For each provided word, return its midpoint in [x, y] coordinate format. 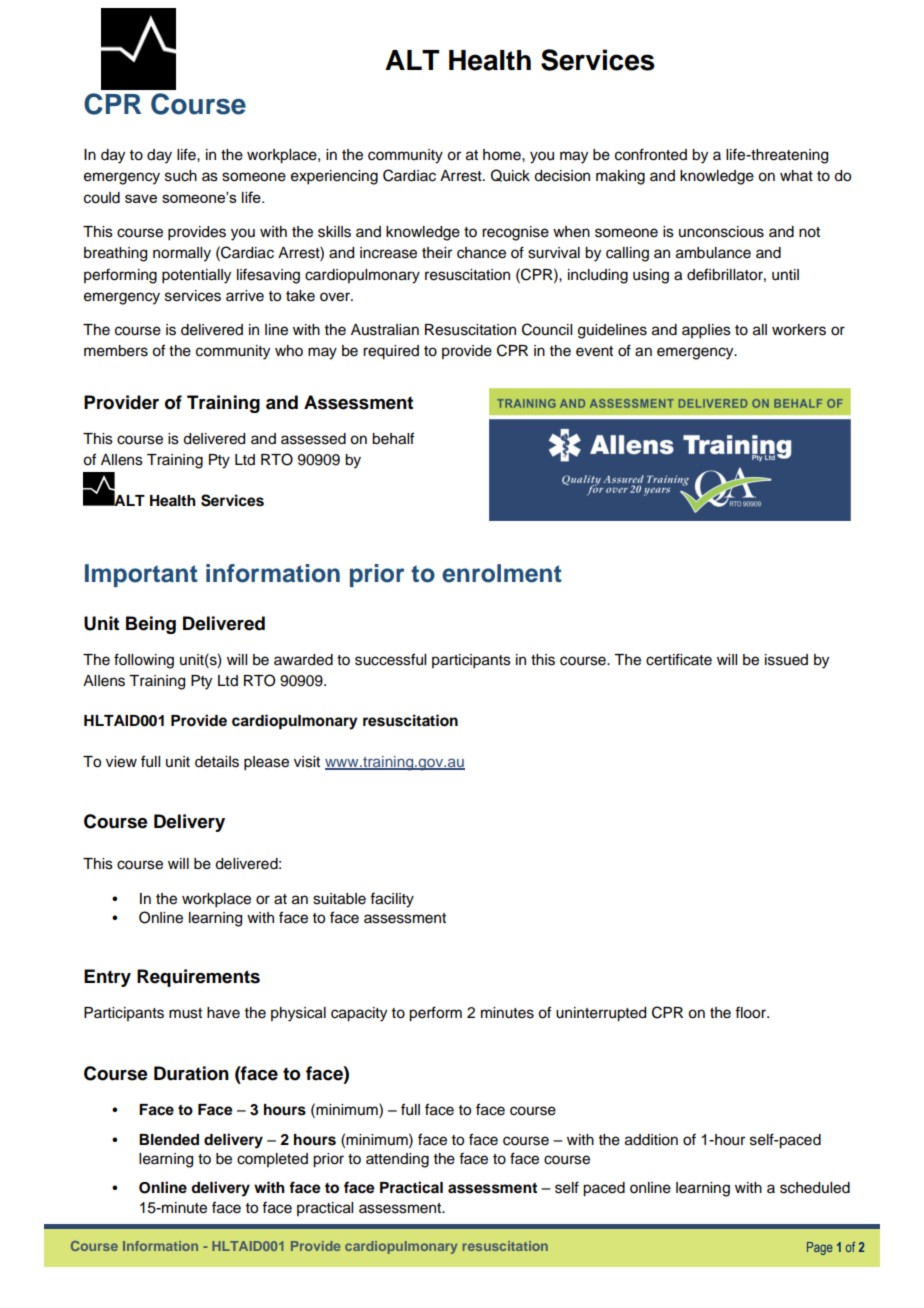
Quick [510, 175]
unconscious [721, 232]
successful [390, 659]
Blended [169, 1140]
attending [397, 1160]
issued [786, 660]
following [144, 661]
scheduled [815, 1188]
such [181, 176]
